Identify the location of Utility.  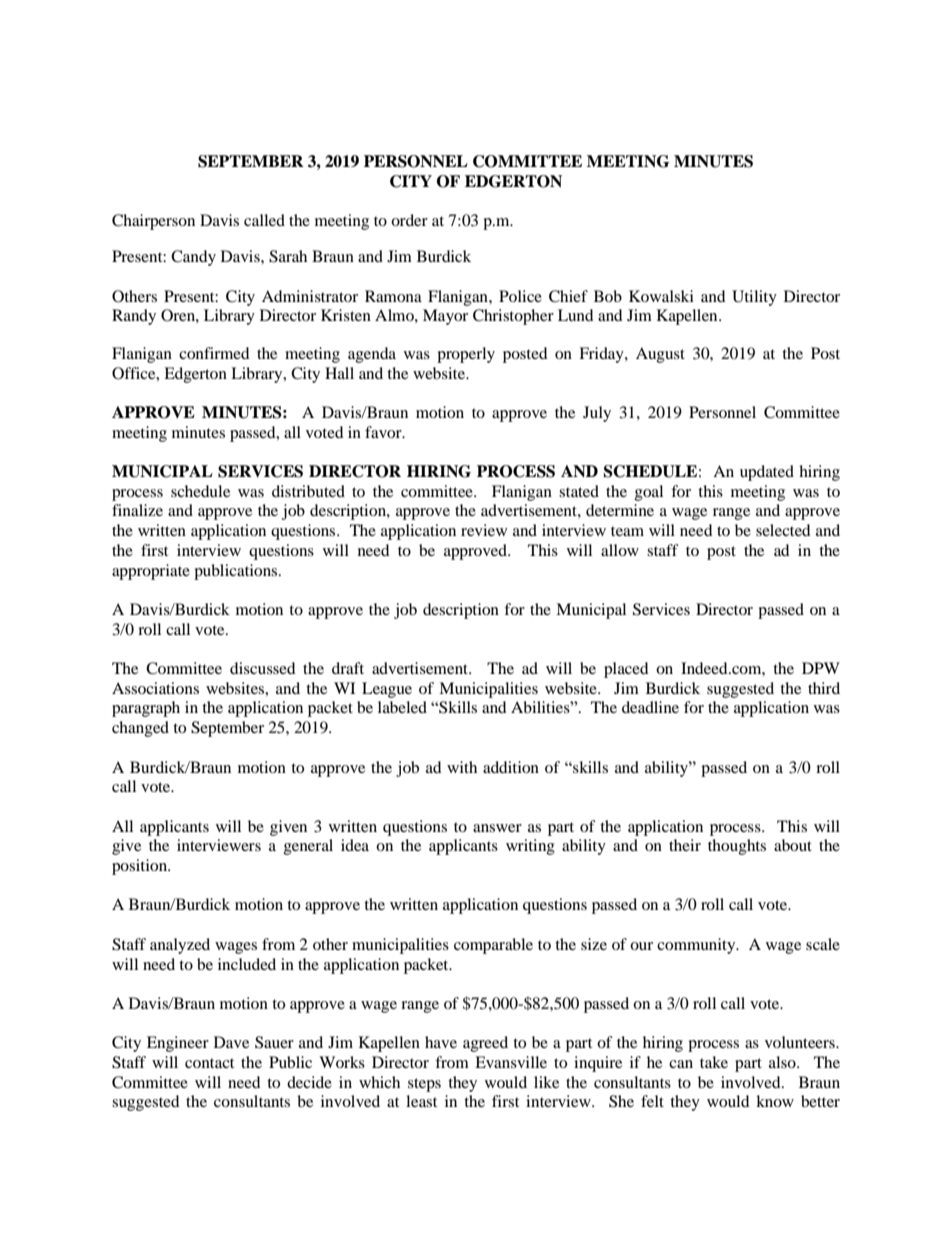
(754, 298).
